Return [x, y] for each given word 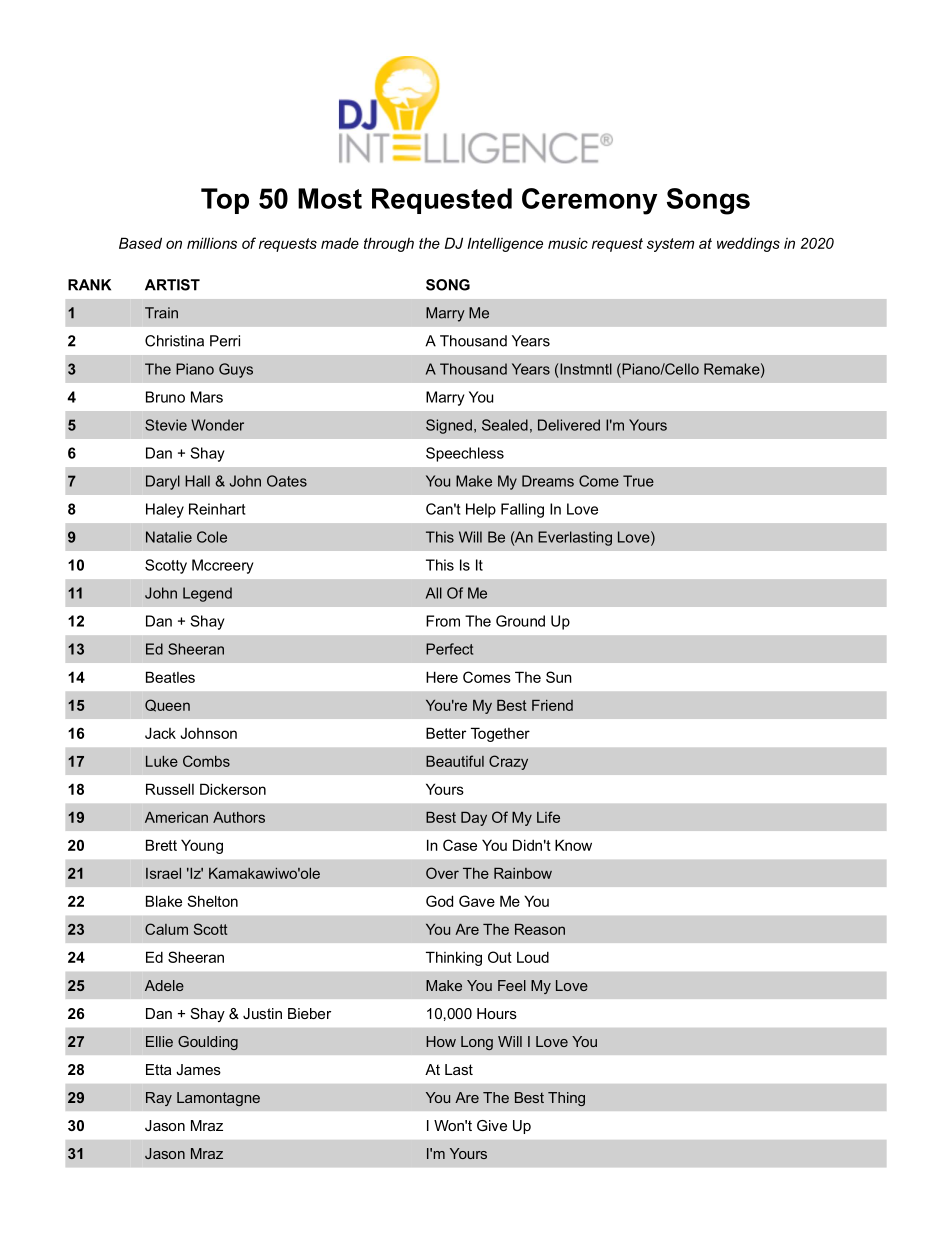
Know [573, 845]
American [176, 817]
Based [140, 243]
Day [474, 819]
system [670, 245]
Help [481, 510]
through [389, 244]
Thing [566, 1099]
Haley [165, 510]
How [441, 1041]
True [638, 481]
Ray [159, 1099]
